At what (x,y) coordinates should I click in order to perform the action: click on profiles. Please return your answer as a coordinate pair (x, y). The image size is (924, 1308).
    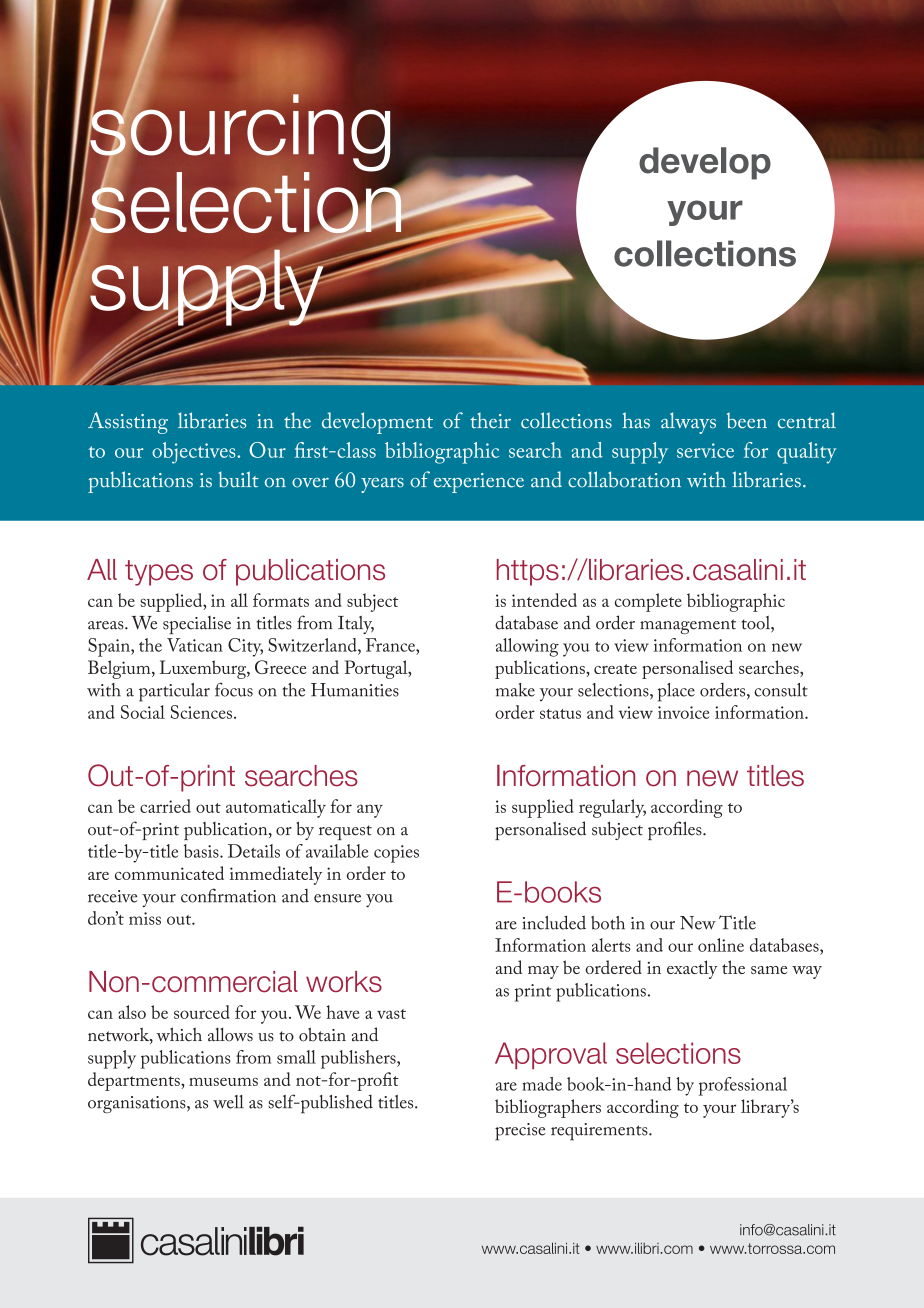
    Looking at the image, I should click on (676, 830).
